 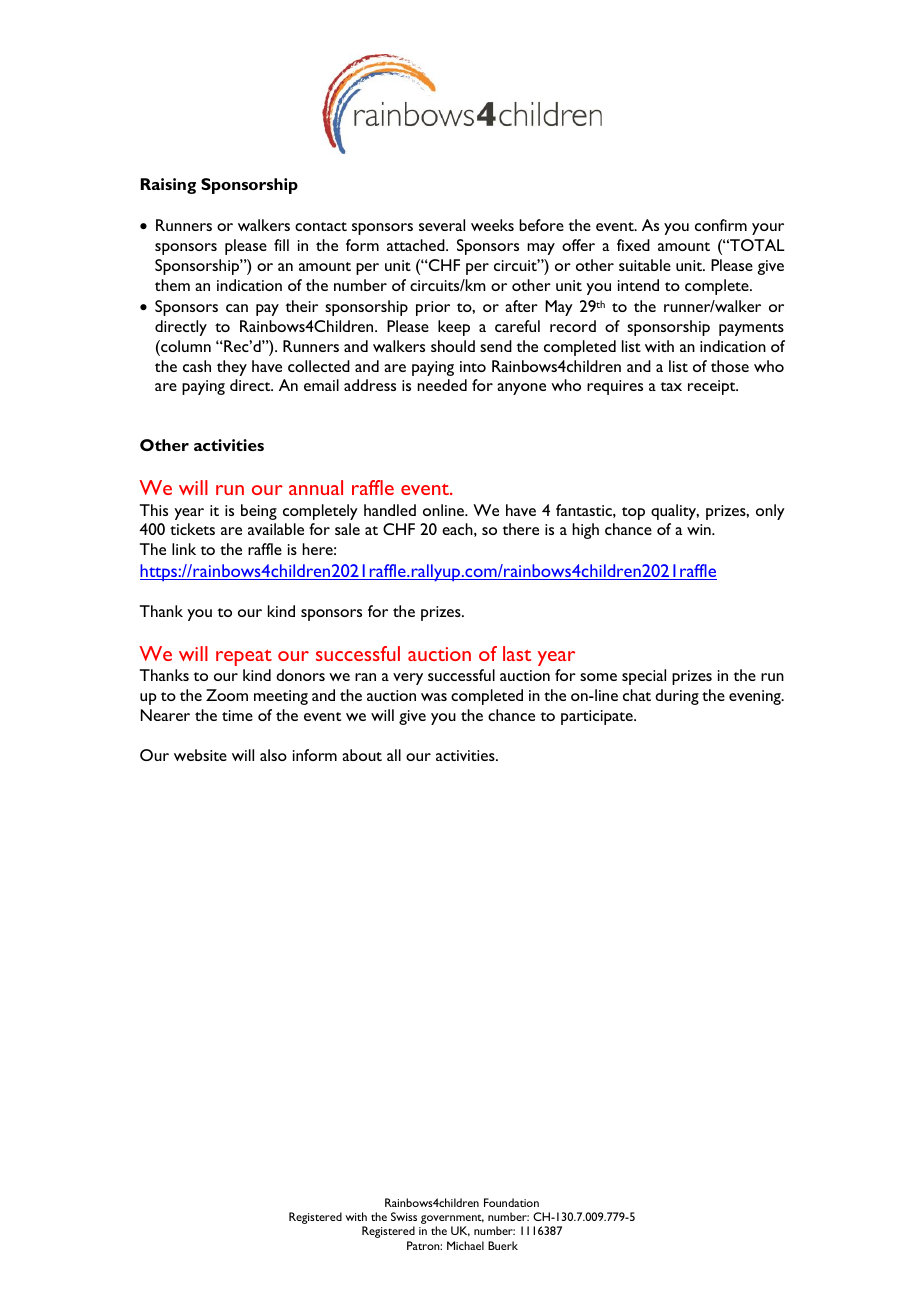 What do you see at coordinates (237, 715) in the screenshot?
I see `time` at bounding box center [237, 715].
